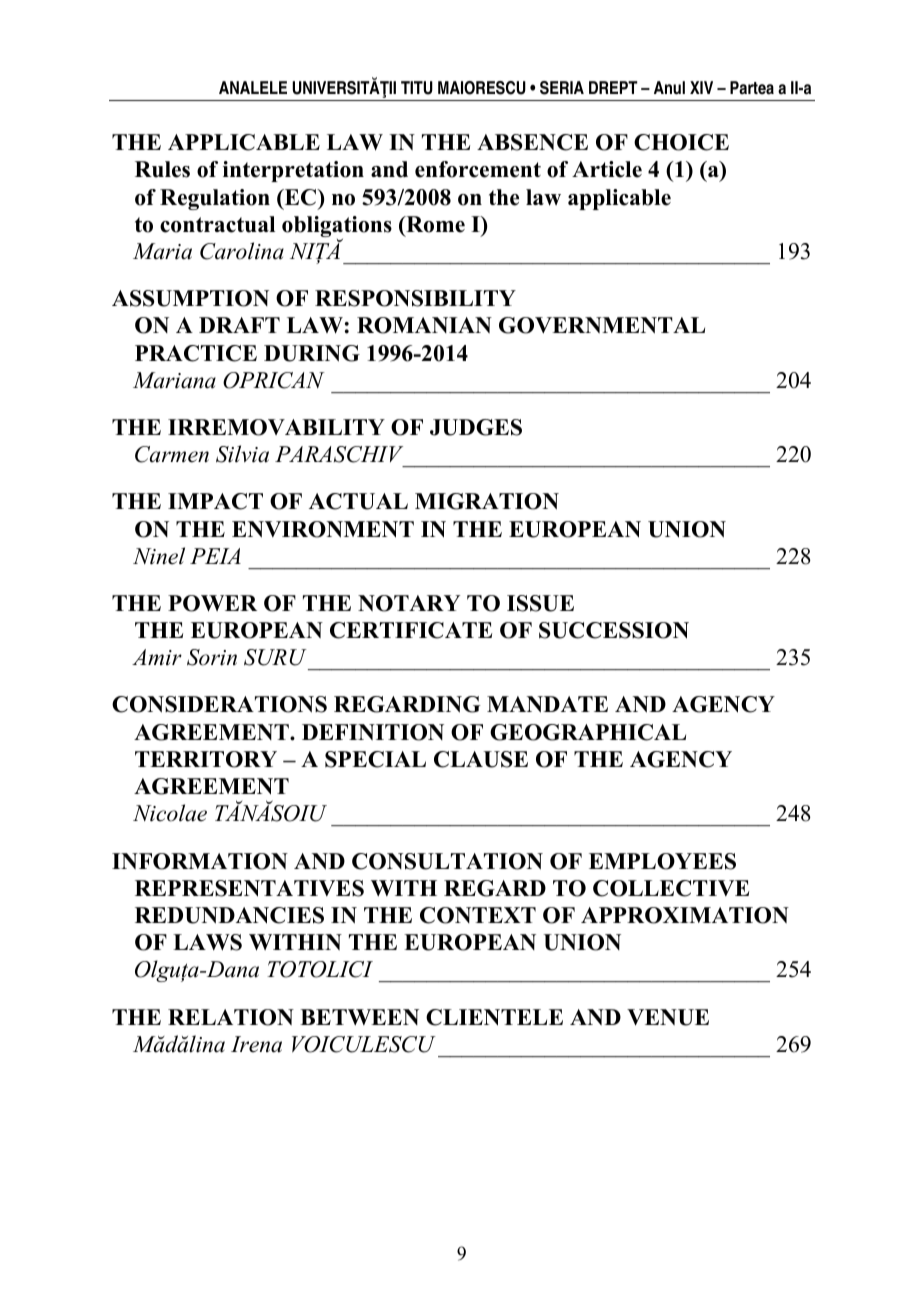 This image has height=1316, width=924. I want to click on CHOICE, so click(681, 142).
